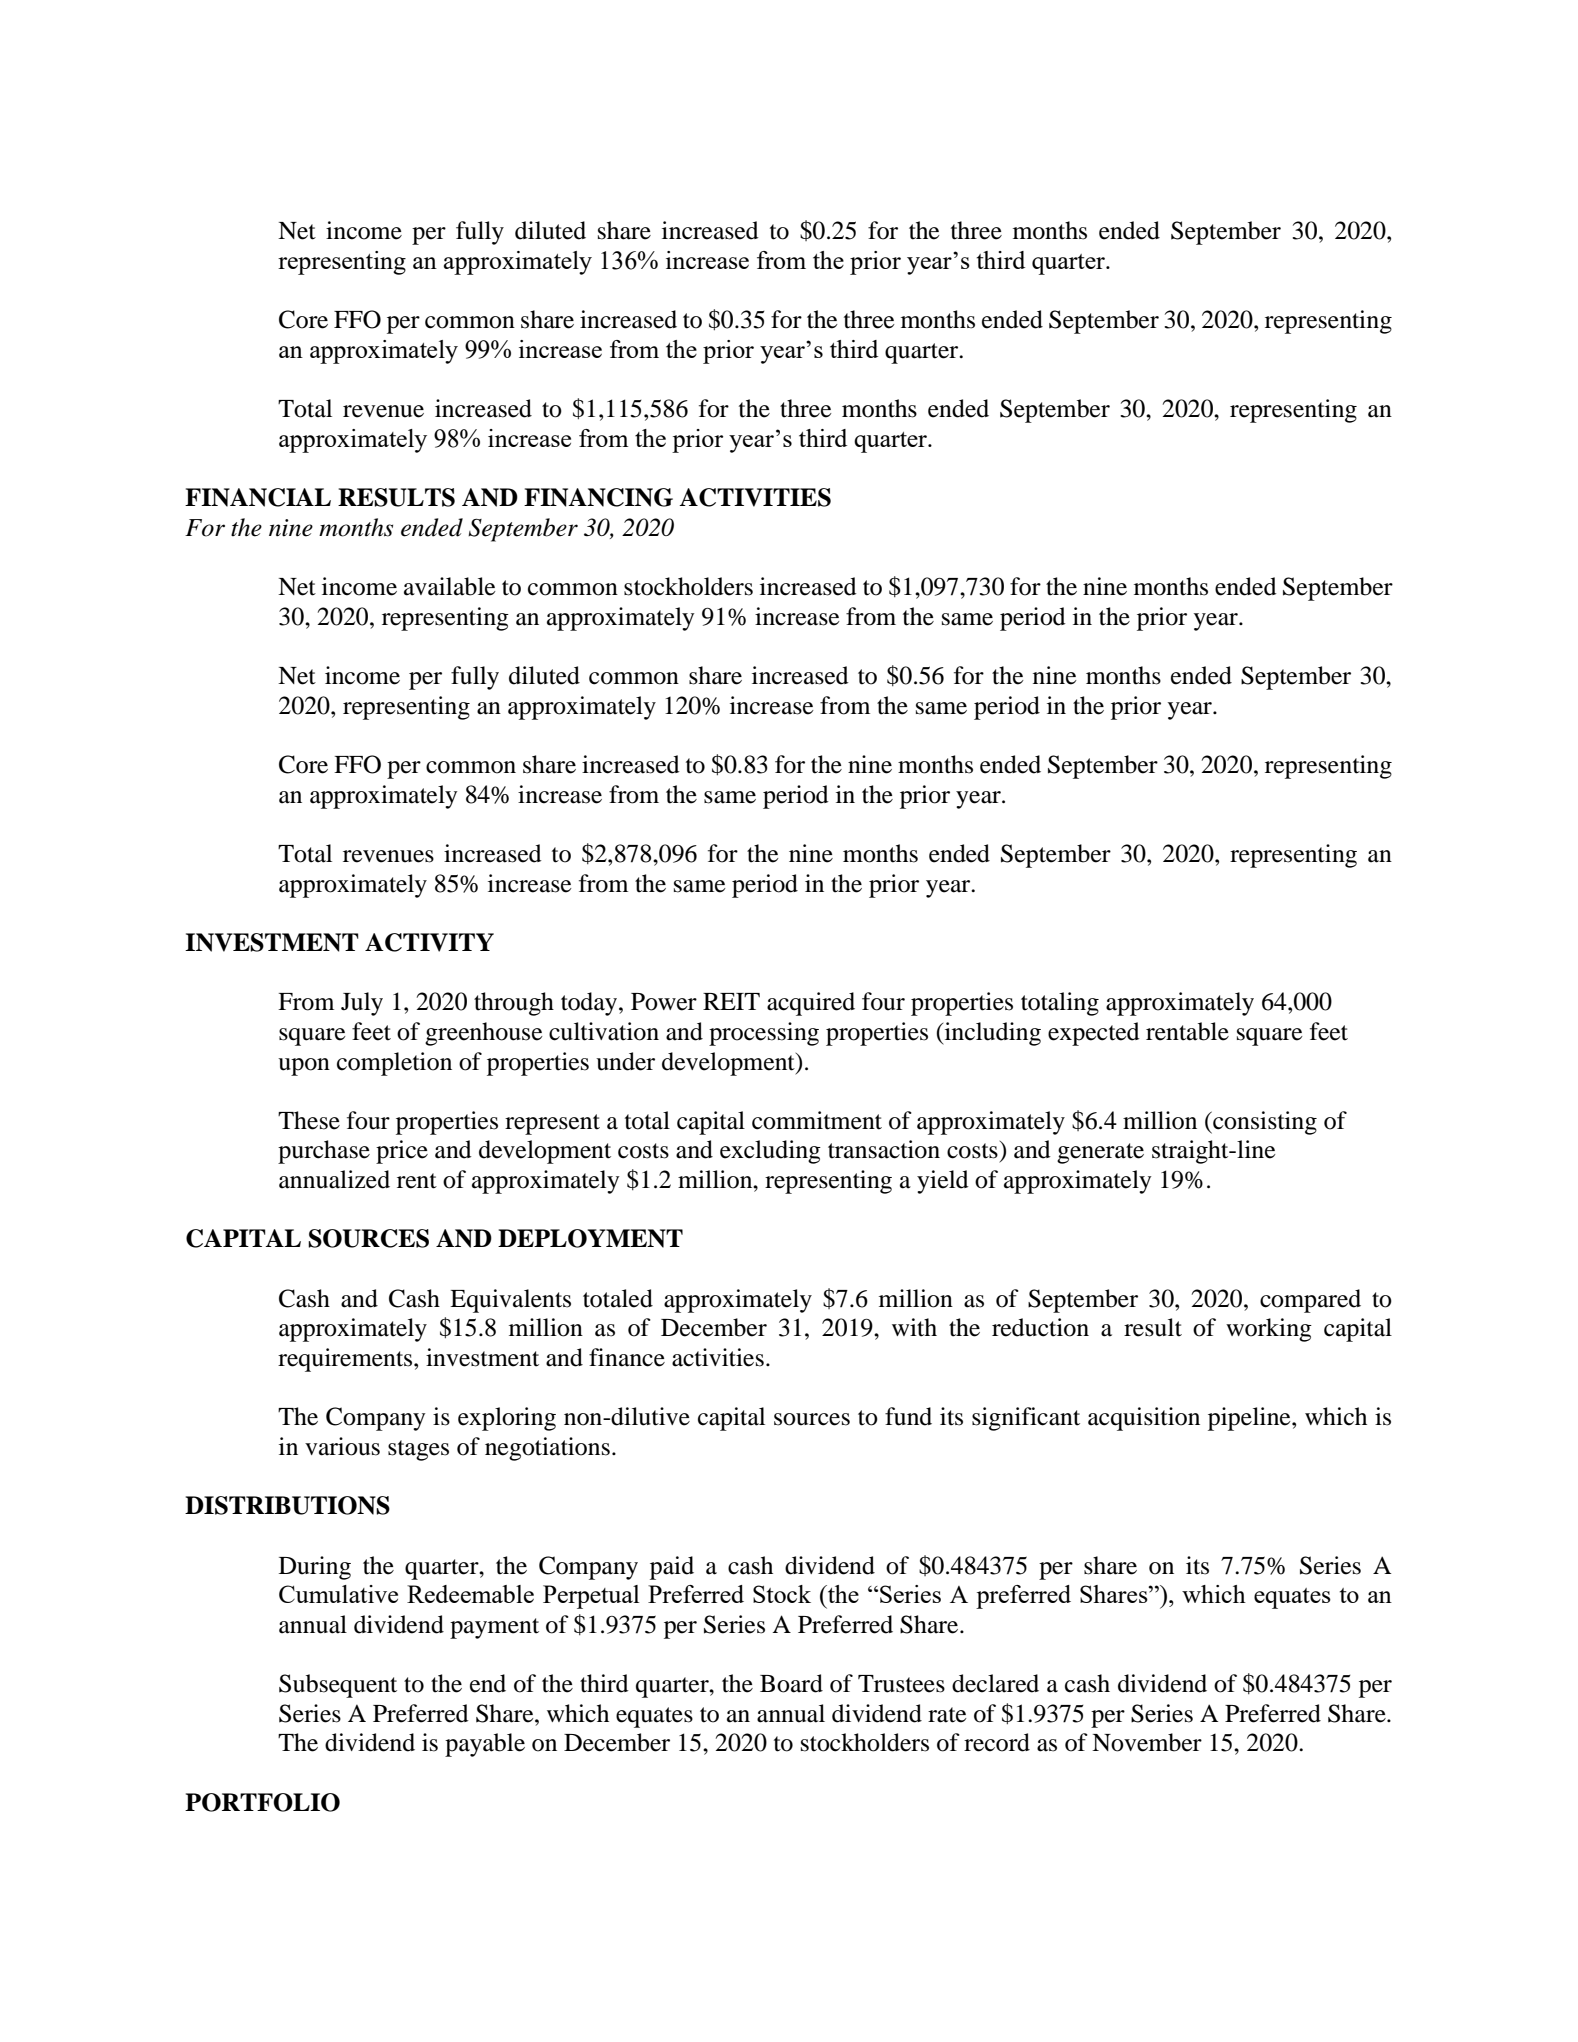 This screenshot has width=1578, height=2042. I want to click on price, so click(402, 1152).
